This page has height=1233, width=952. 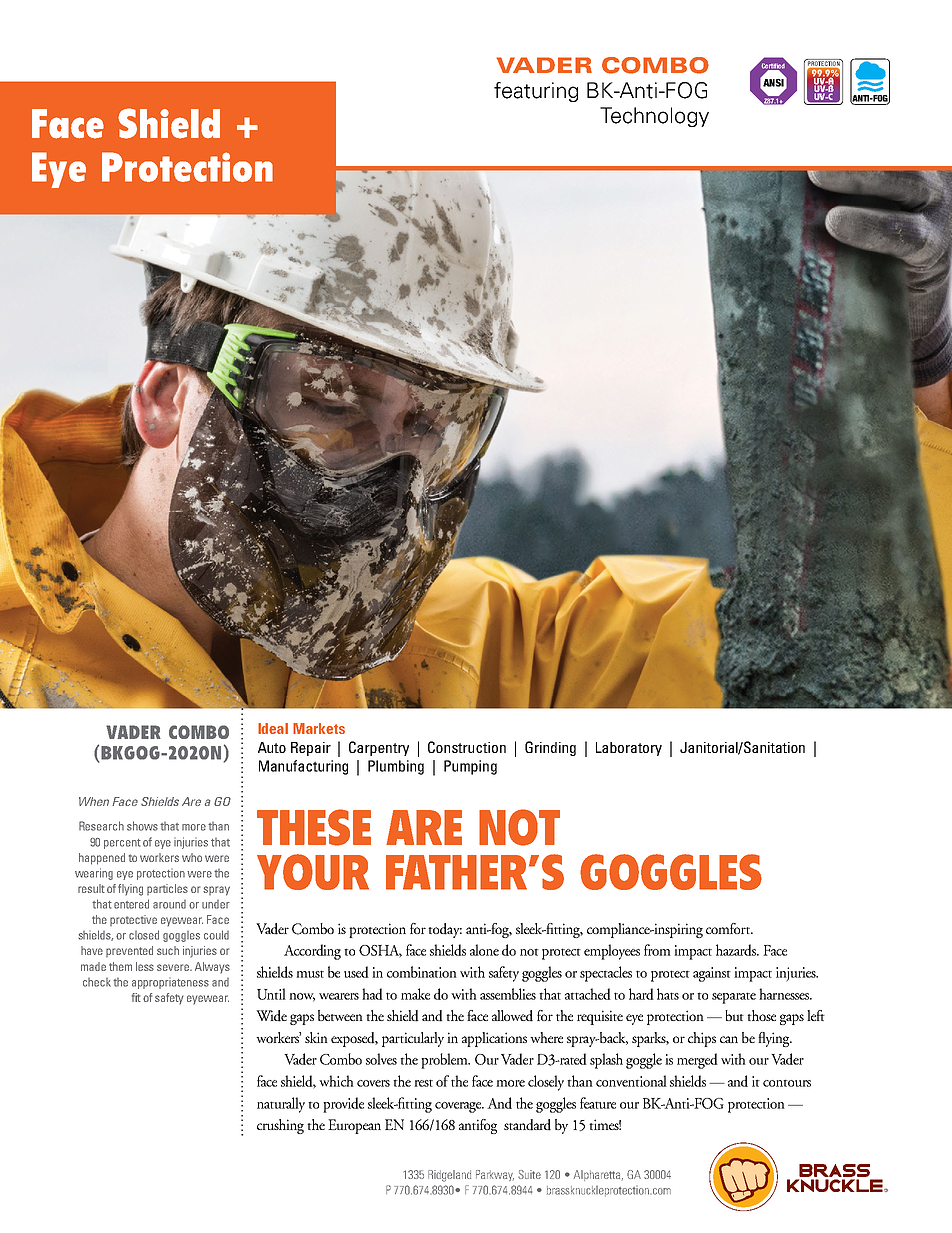 What do you see at coordinates (272, 747) in the page?
I see `Auto` at bounding box center [272, 747].
